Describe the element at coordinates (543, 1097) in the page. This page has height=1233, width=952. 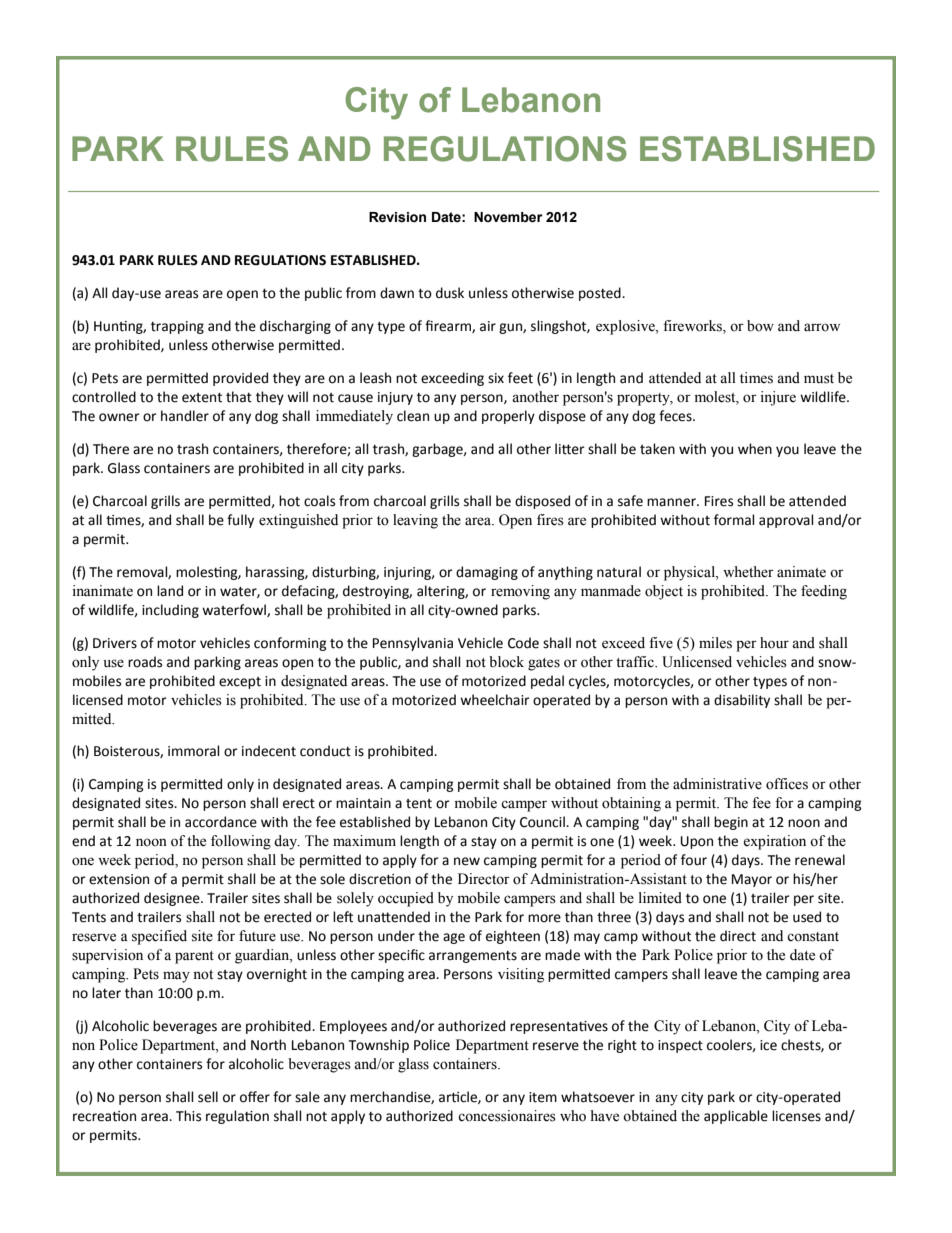
I see `item` at that location.
